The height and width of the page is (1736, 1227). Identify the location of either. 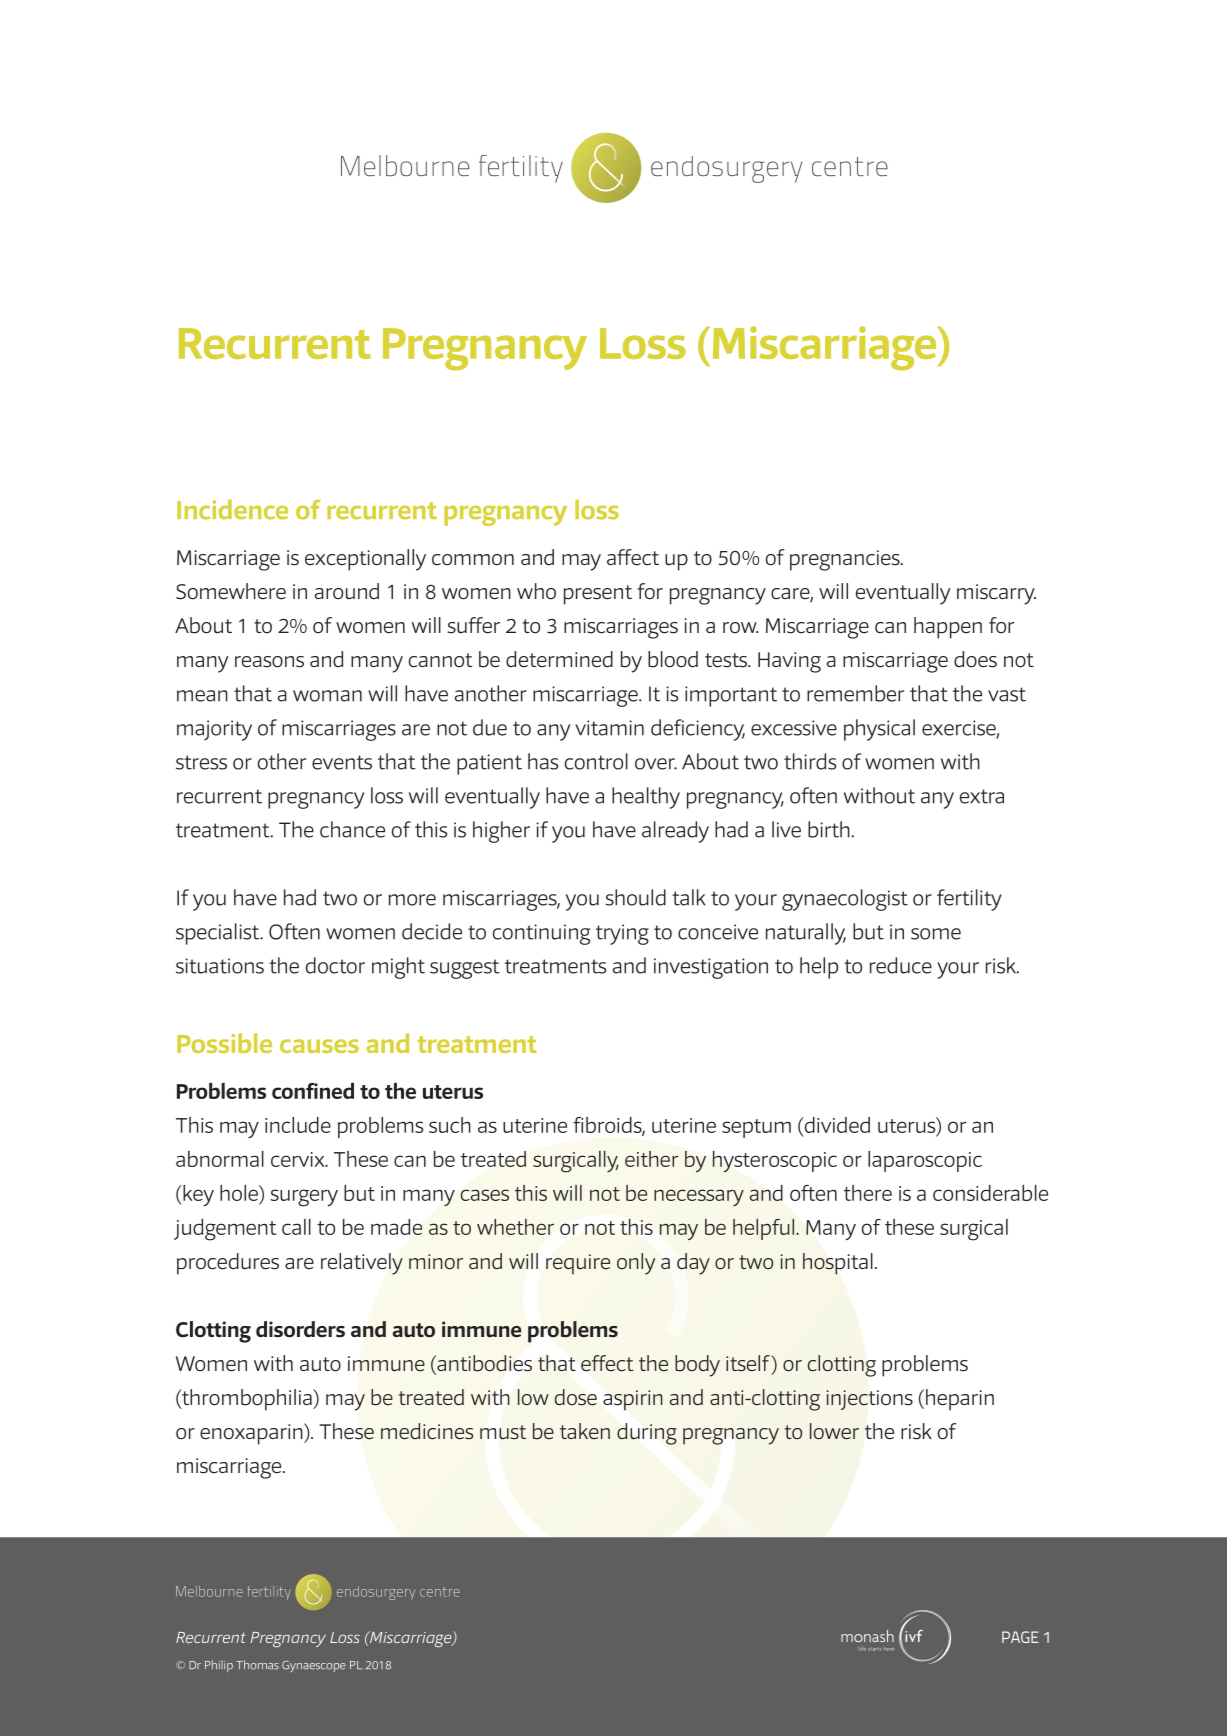
(651, 1159).
